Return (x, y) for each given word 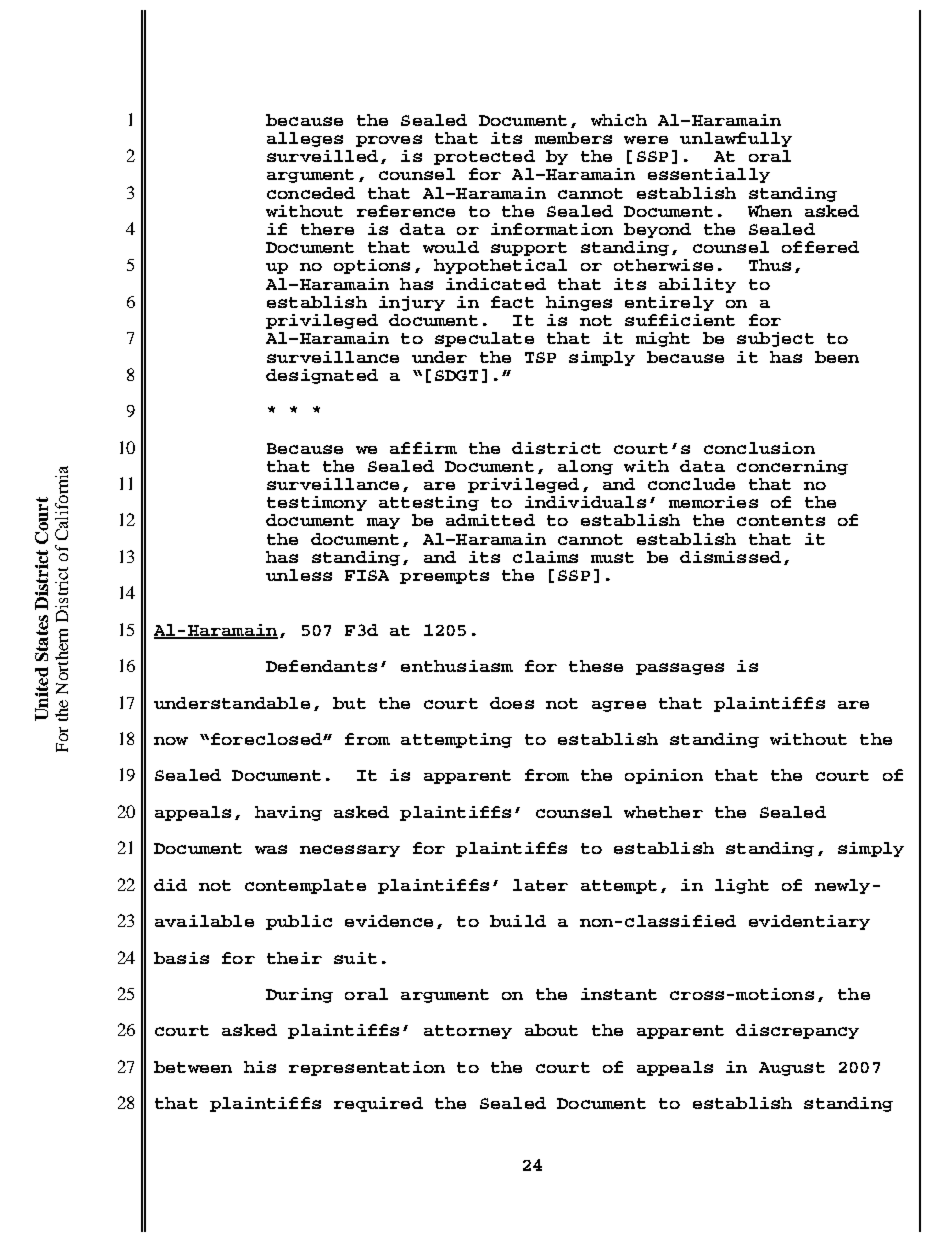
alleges (305, 139)
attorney (468, 1032)
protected (484, 157)
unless (299, 575)
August (792, 1069)
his (260, 1067)
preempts (444, 577)
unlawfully (736, 139)
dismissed (730, 557)
